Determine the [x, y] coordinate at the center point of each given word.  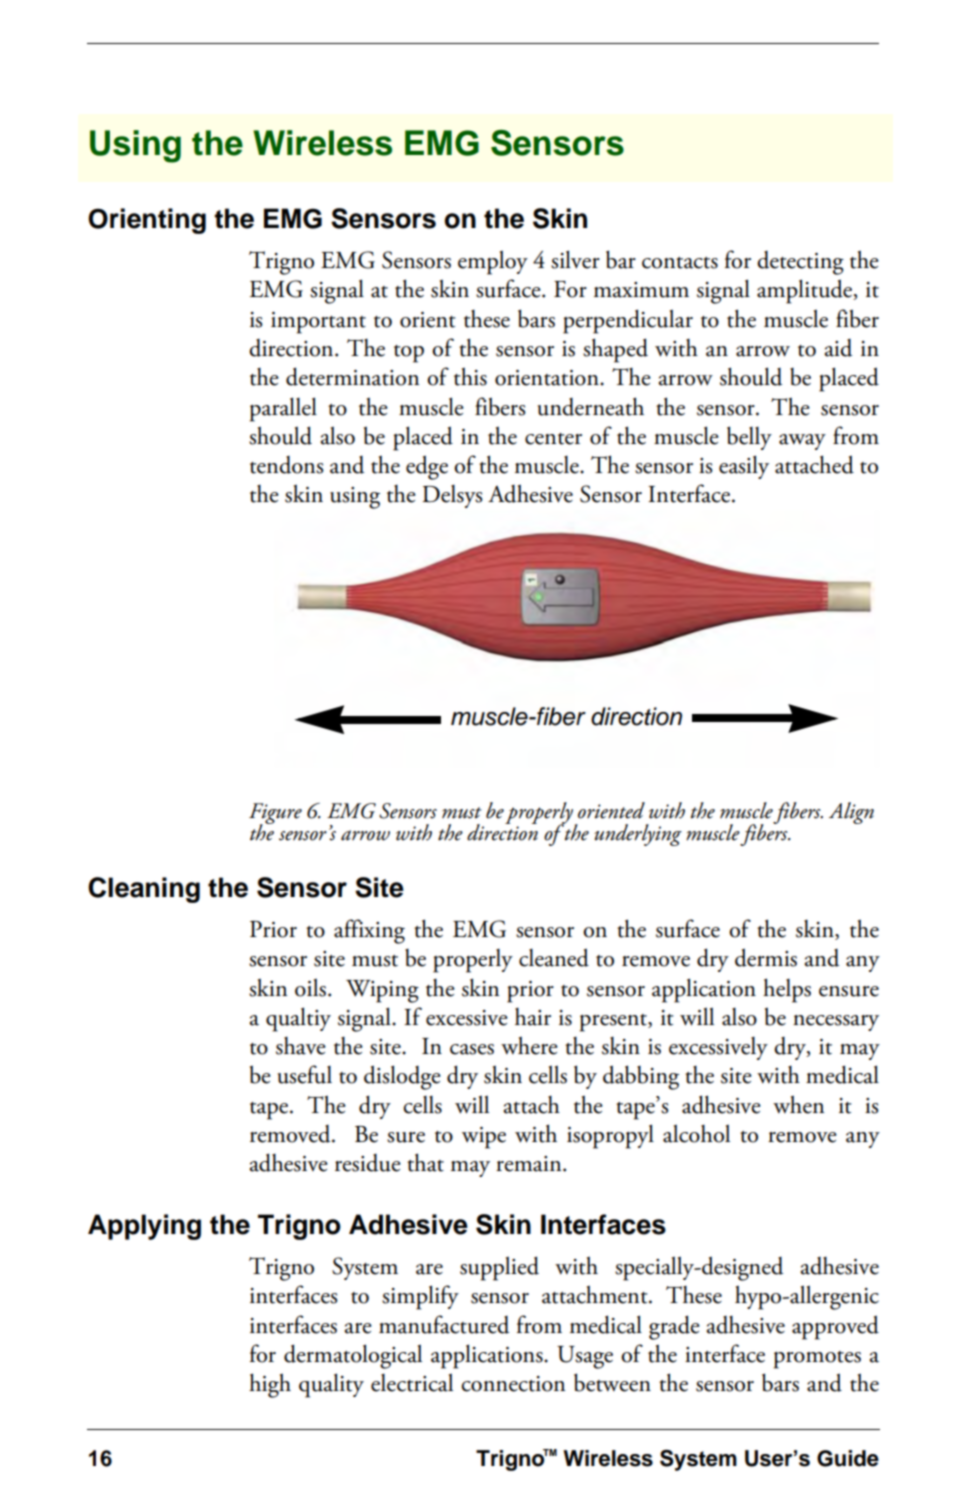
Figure [275, 814]
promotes [817, 1360]
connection [513, 1384]
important [318, 323]
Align [851, 813]
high [270, 1385]
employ [493, 262]
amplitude [806, 291]
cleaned [554, 957]
